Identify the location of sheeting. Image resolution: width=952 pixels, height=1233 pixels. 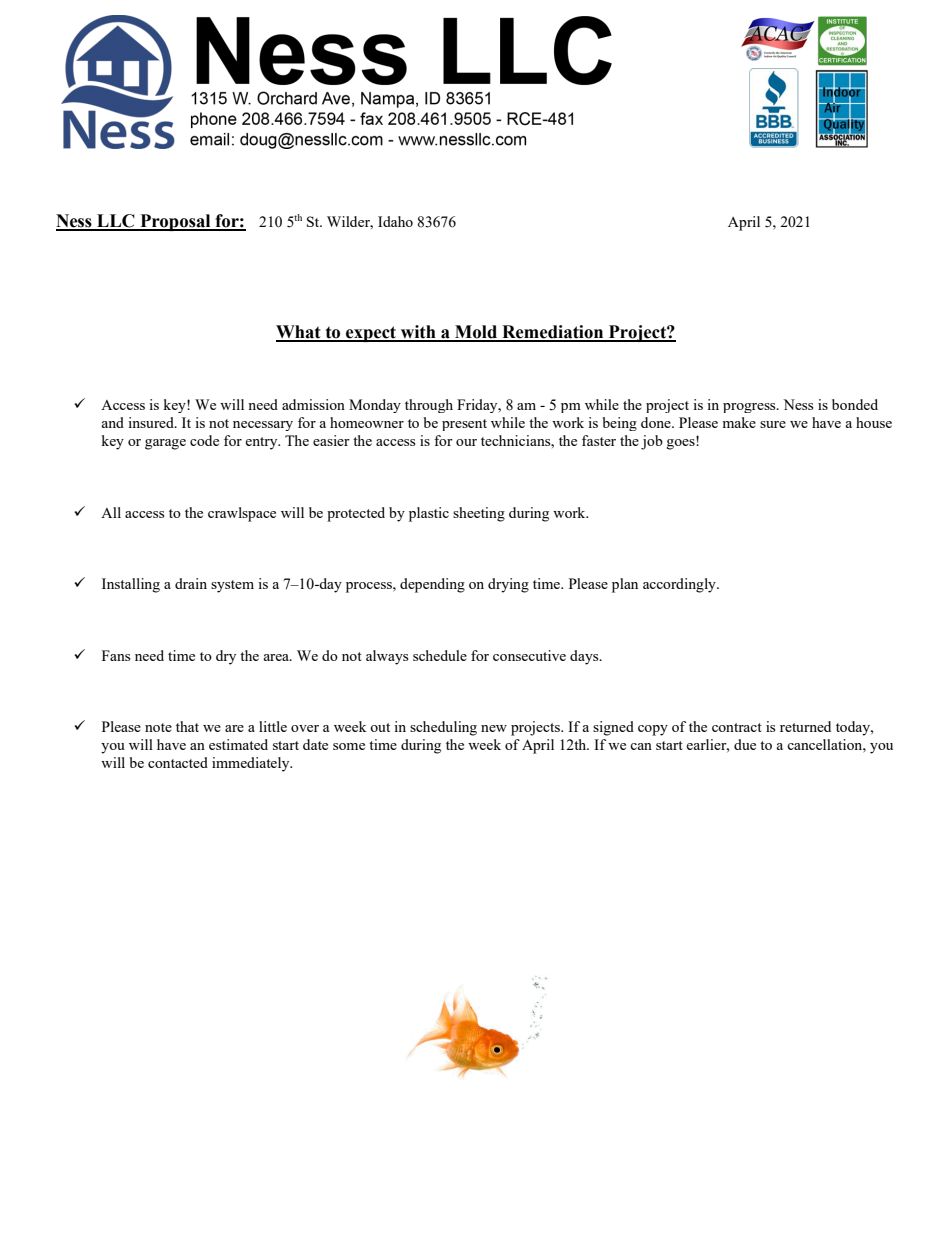
(479, 514).
